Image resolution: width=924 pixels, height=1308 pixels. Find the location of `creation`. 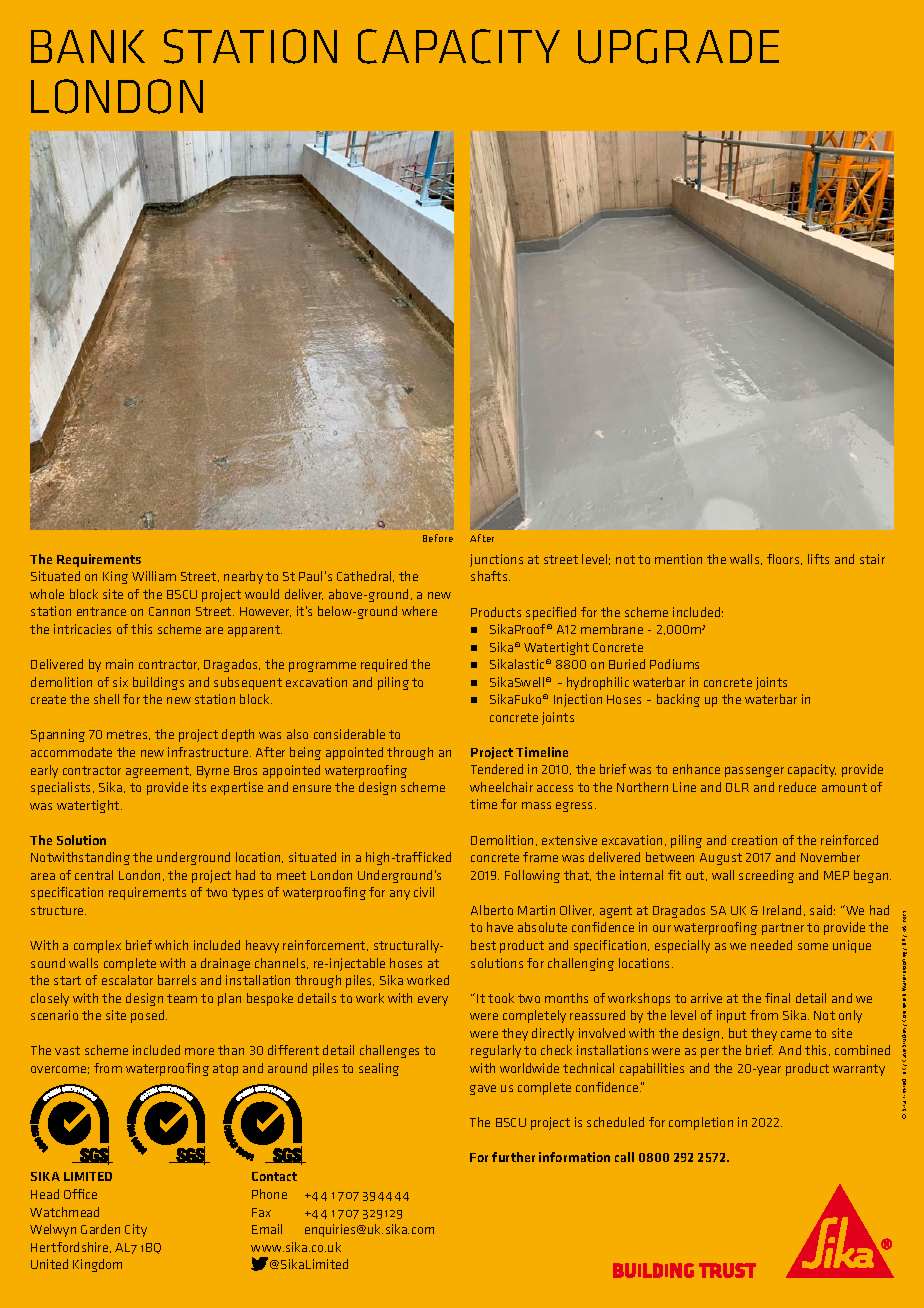

creation is located at coordinates (754, 840).
